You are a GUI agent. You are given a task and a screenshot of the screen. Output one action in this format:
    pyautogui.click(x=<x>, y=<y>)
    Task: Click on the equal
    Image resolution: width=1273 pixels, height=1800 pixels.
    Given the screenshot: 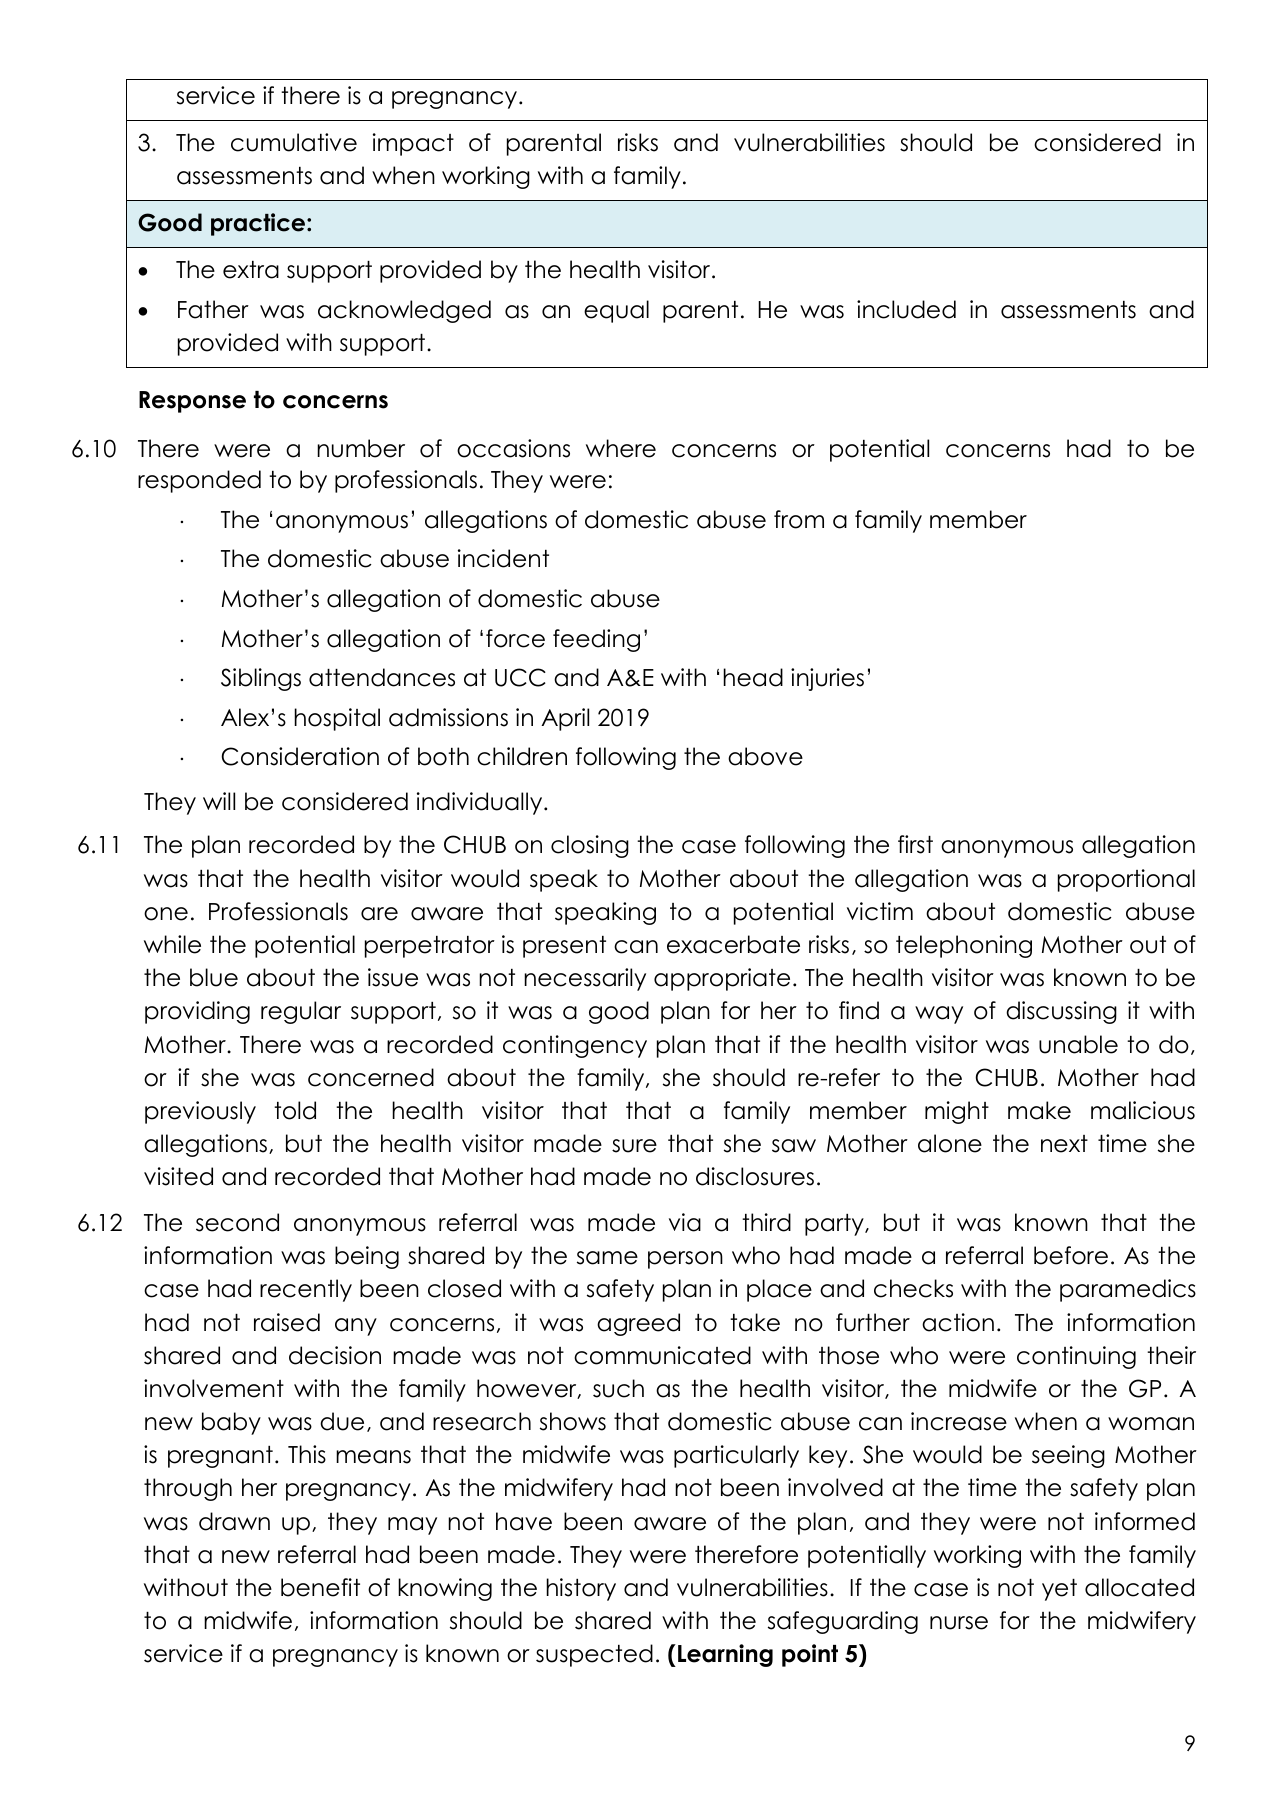 What is the action you would take?
    pyautogui.click(x=616, y=311)
